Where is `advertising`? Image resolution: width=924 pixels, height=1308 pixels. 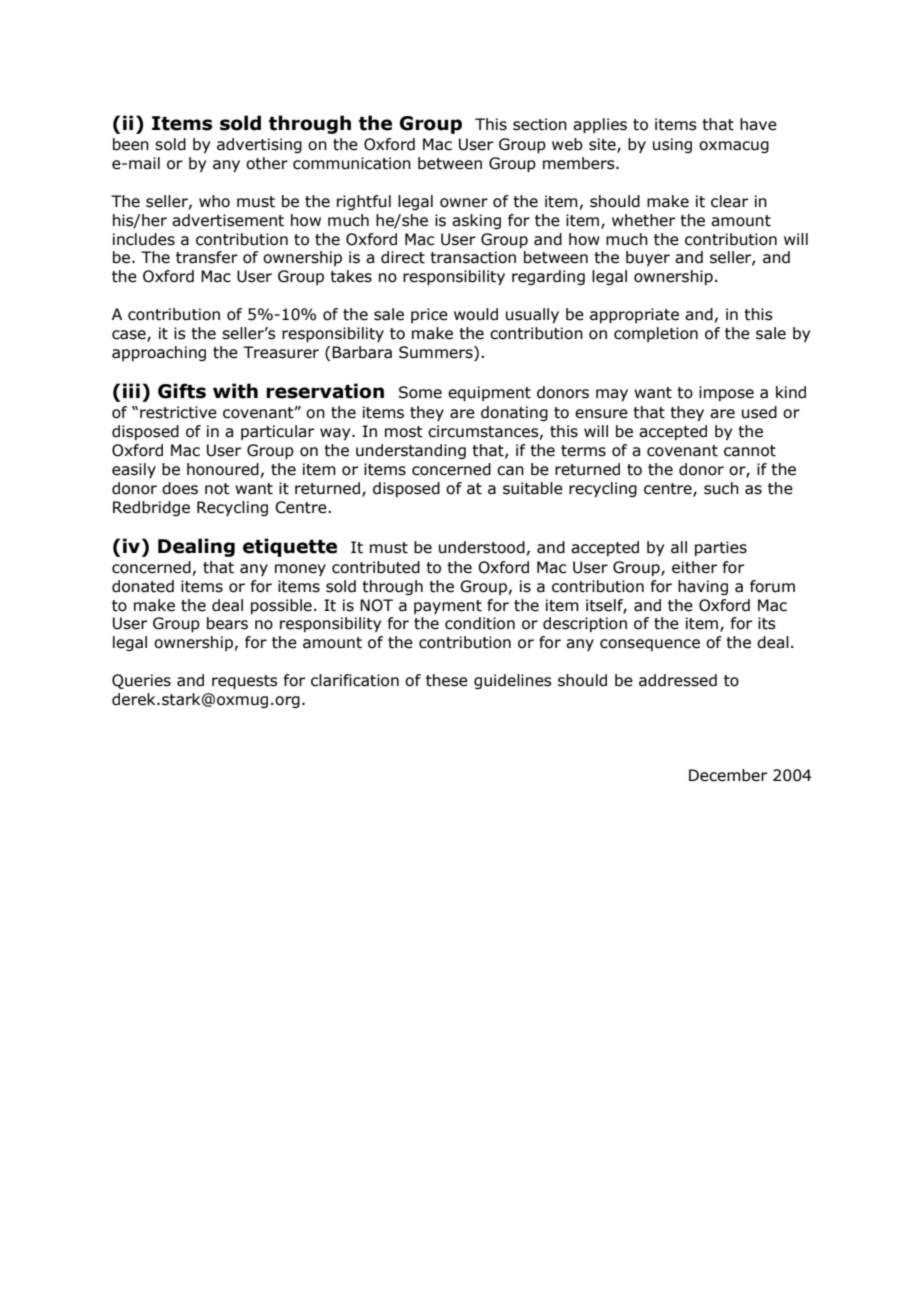 advertising is located at coordinates (259, 145).
